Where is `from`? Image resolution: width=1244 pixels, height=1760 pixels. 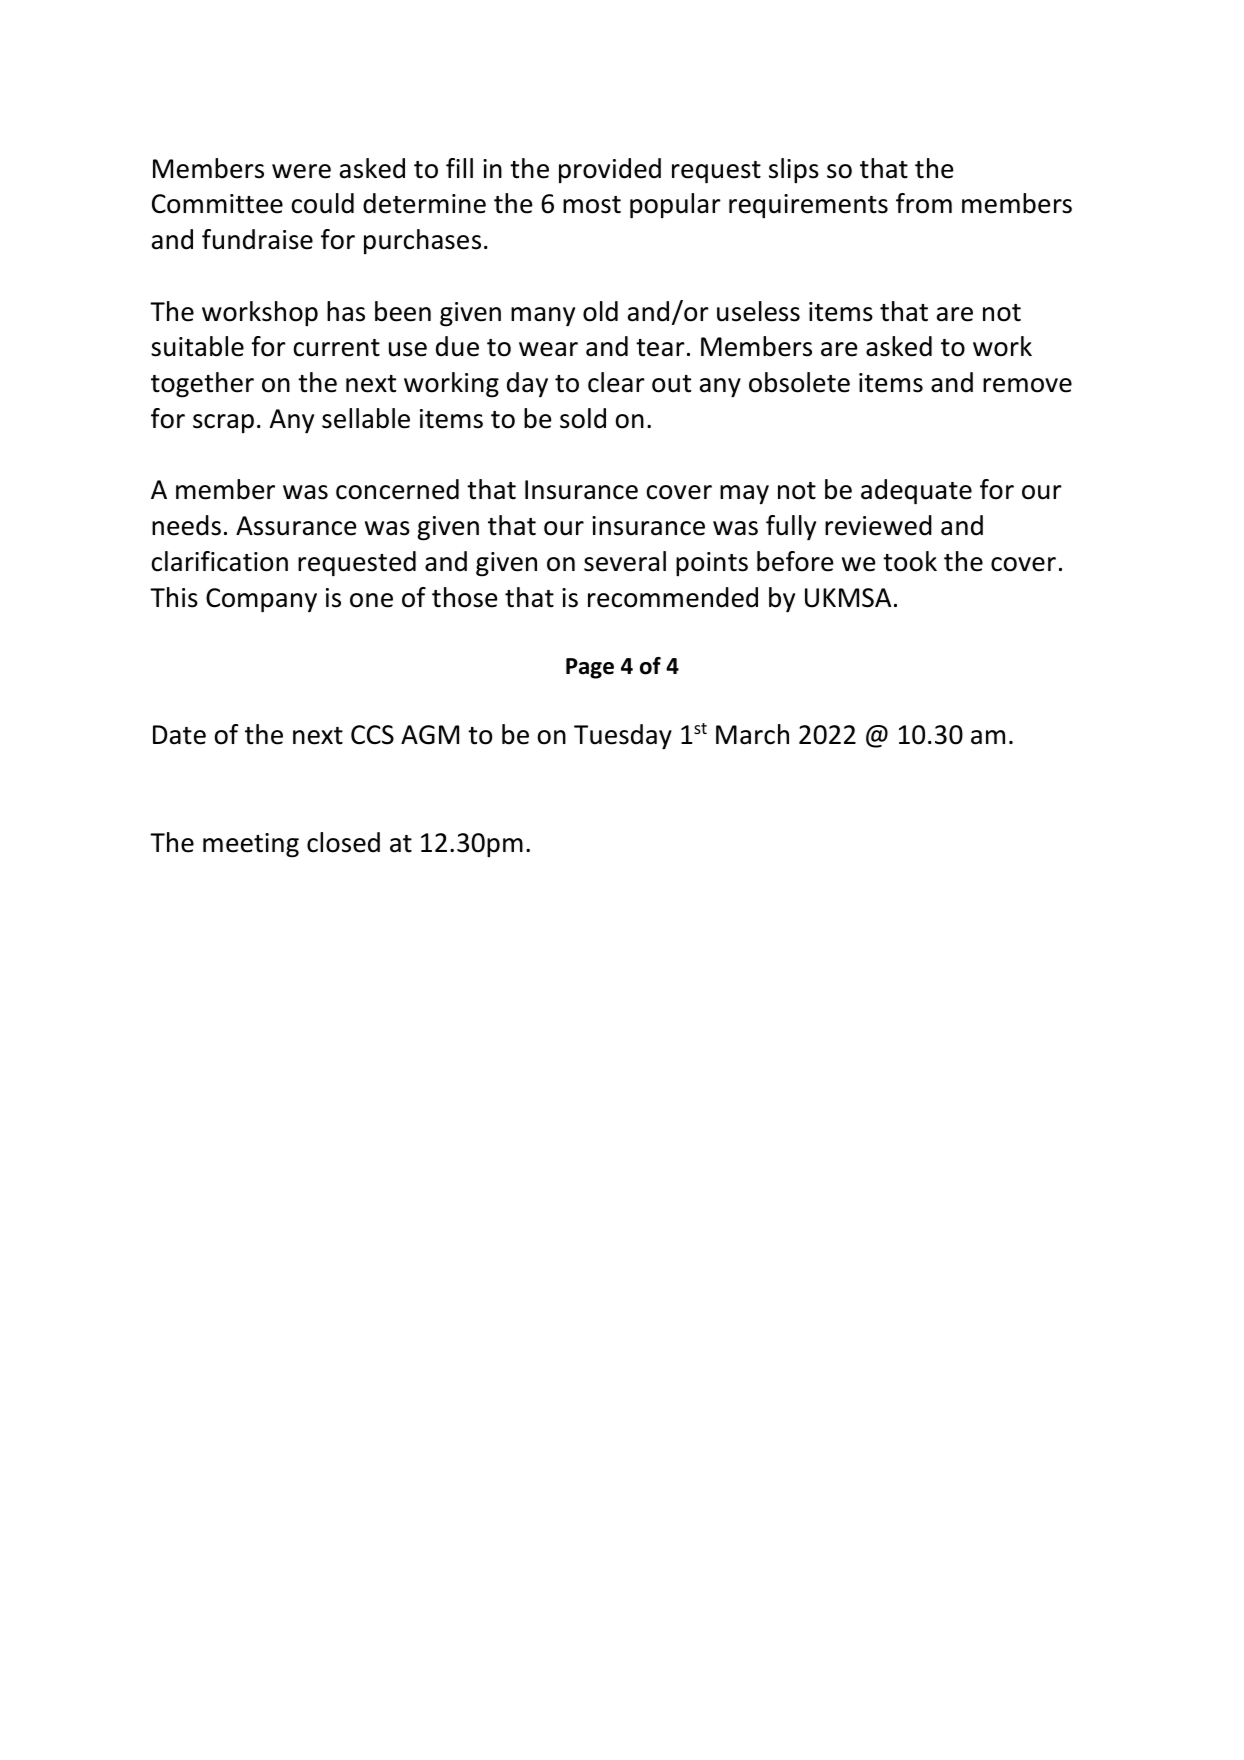
from is located at coordinates (924, 203).
